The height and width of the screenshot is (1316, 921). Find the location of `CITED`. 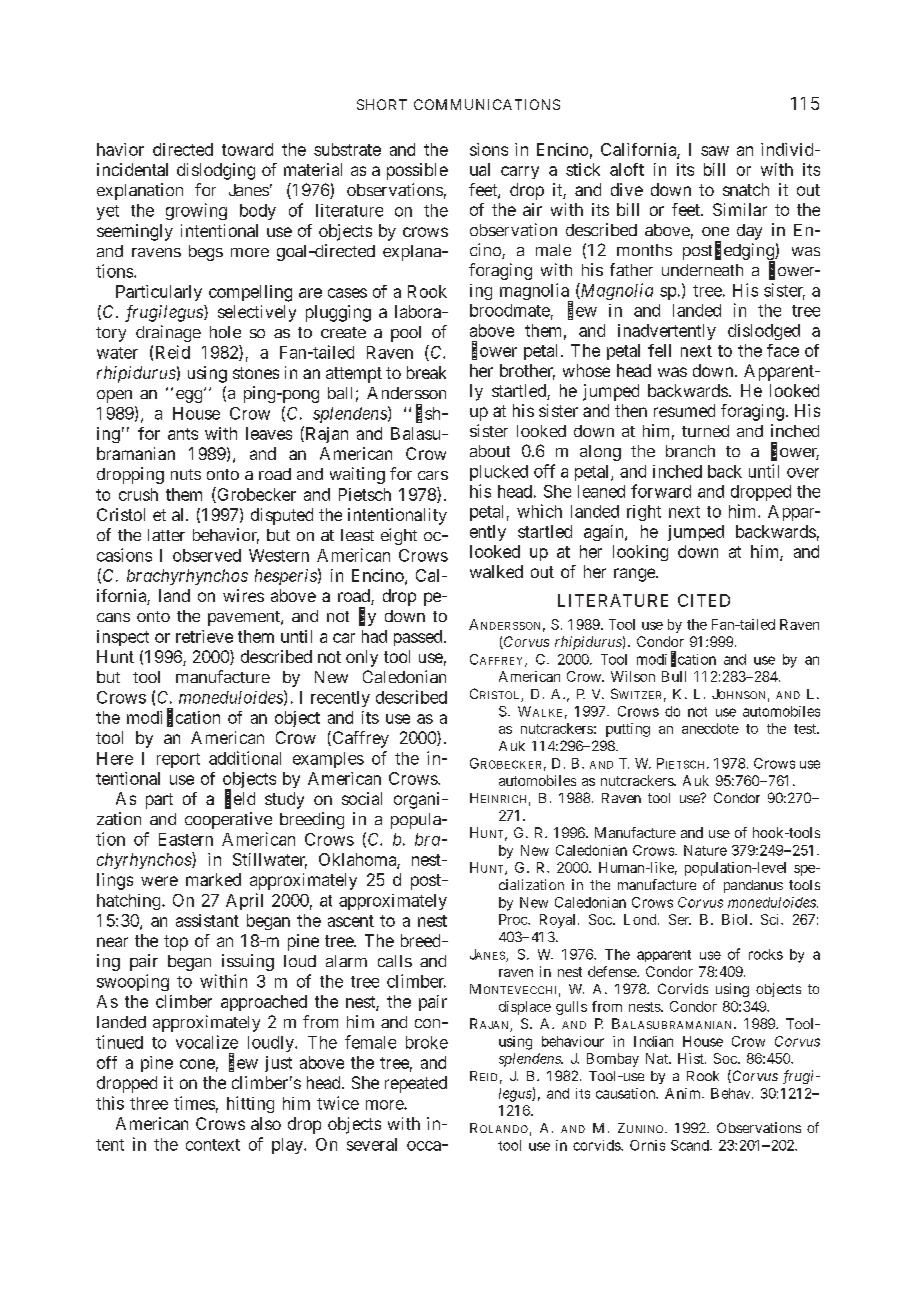

CITED is located at coordinates (704, 600).
